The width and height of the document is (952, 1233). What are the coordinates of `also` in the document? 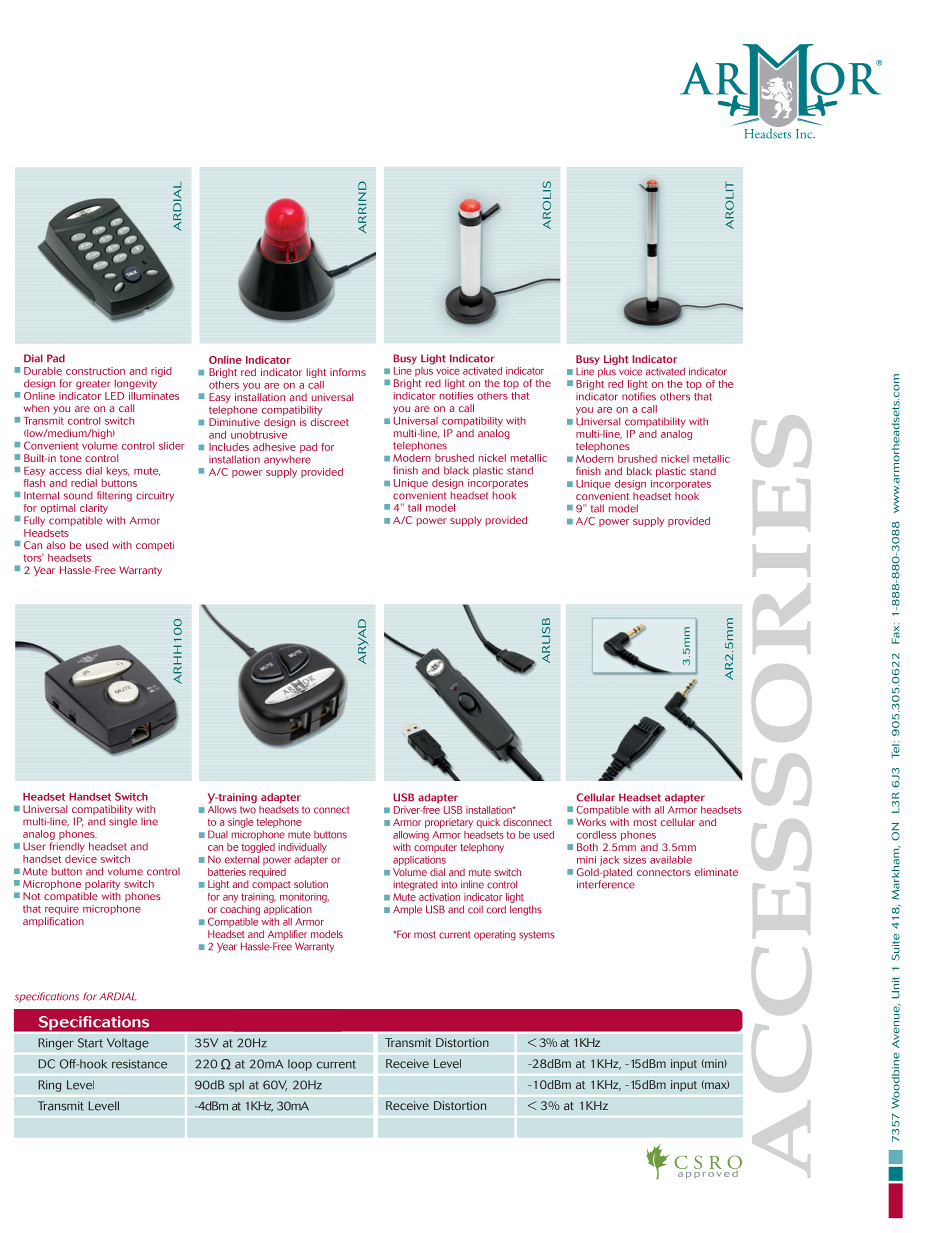 It's located at (56, 545).
